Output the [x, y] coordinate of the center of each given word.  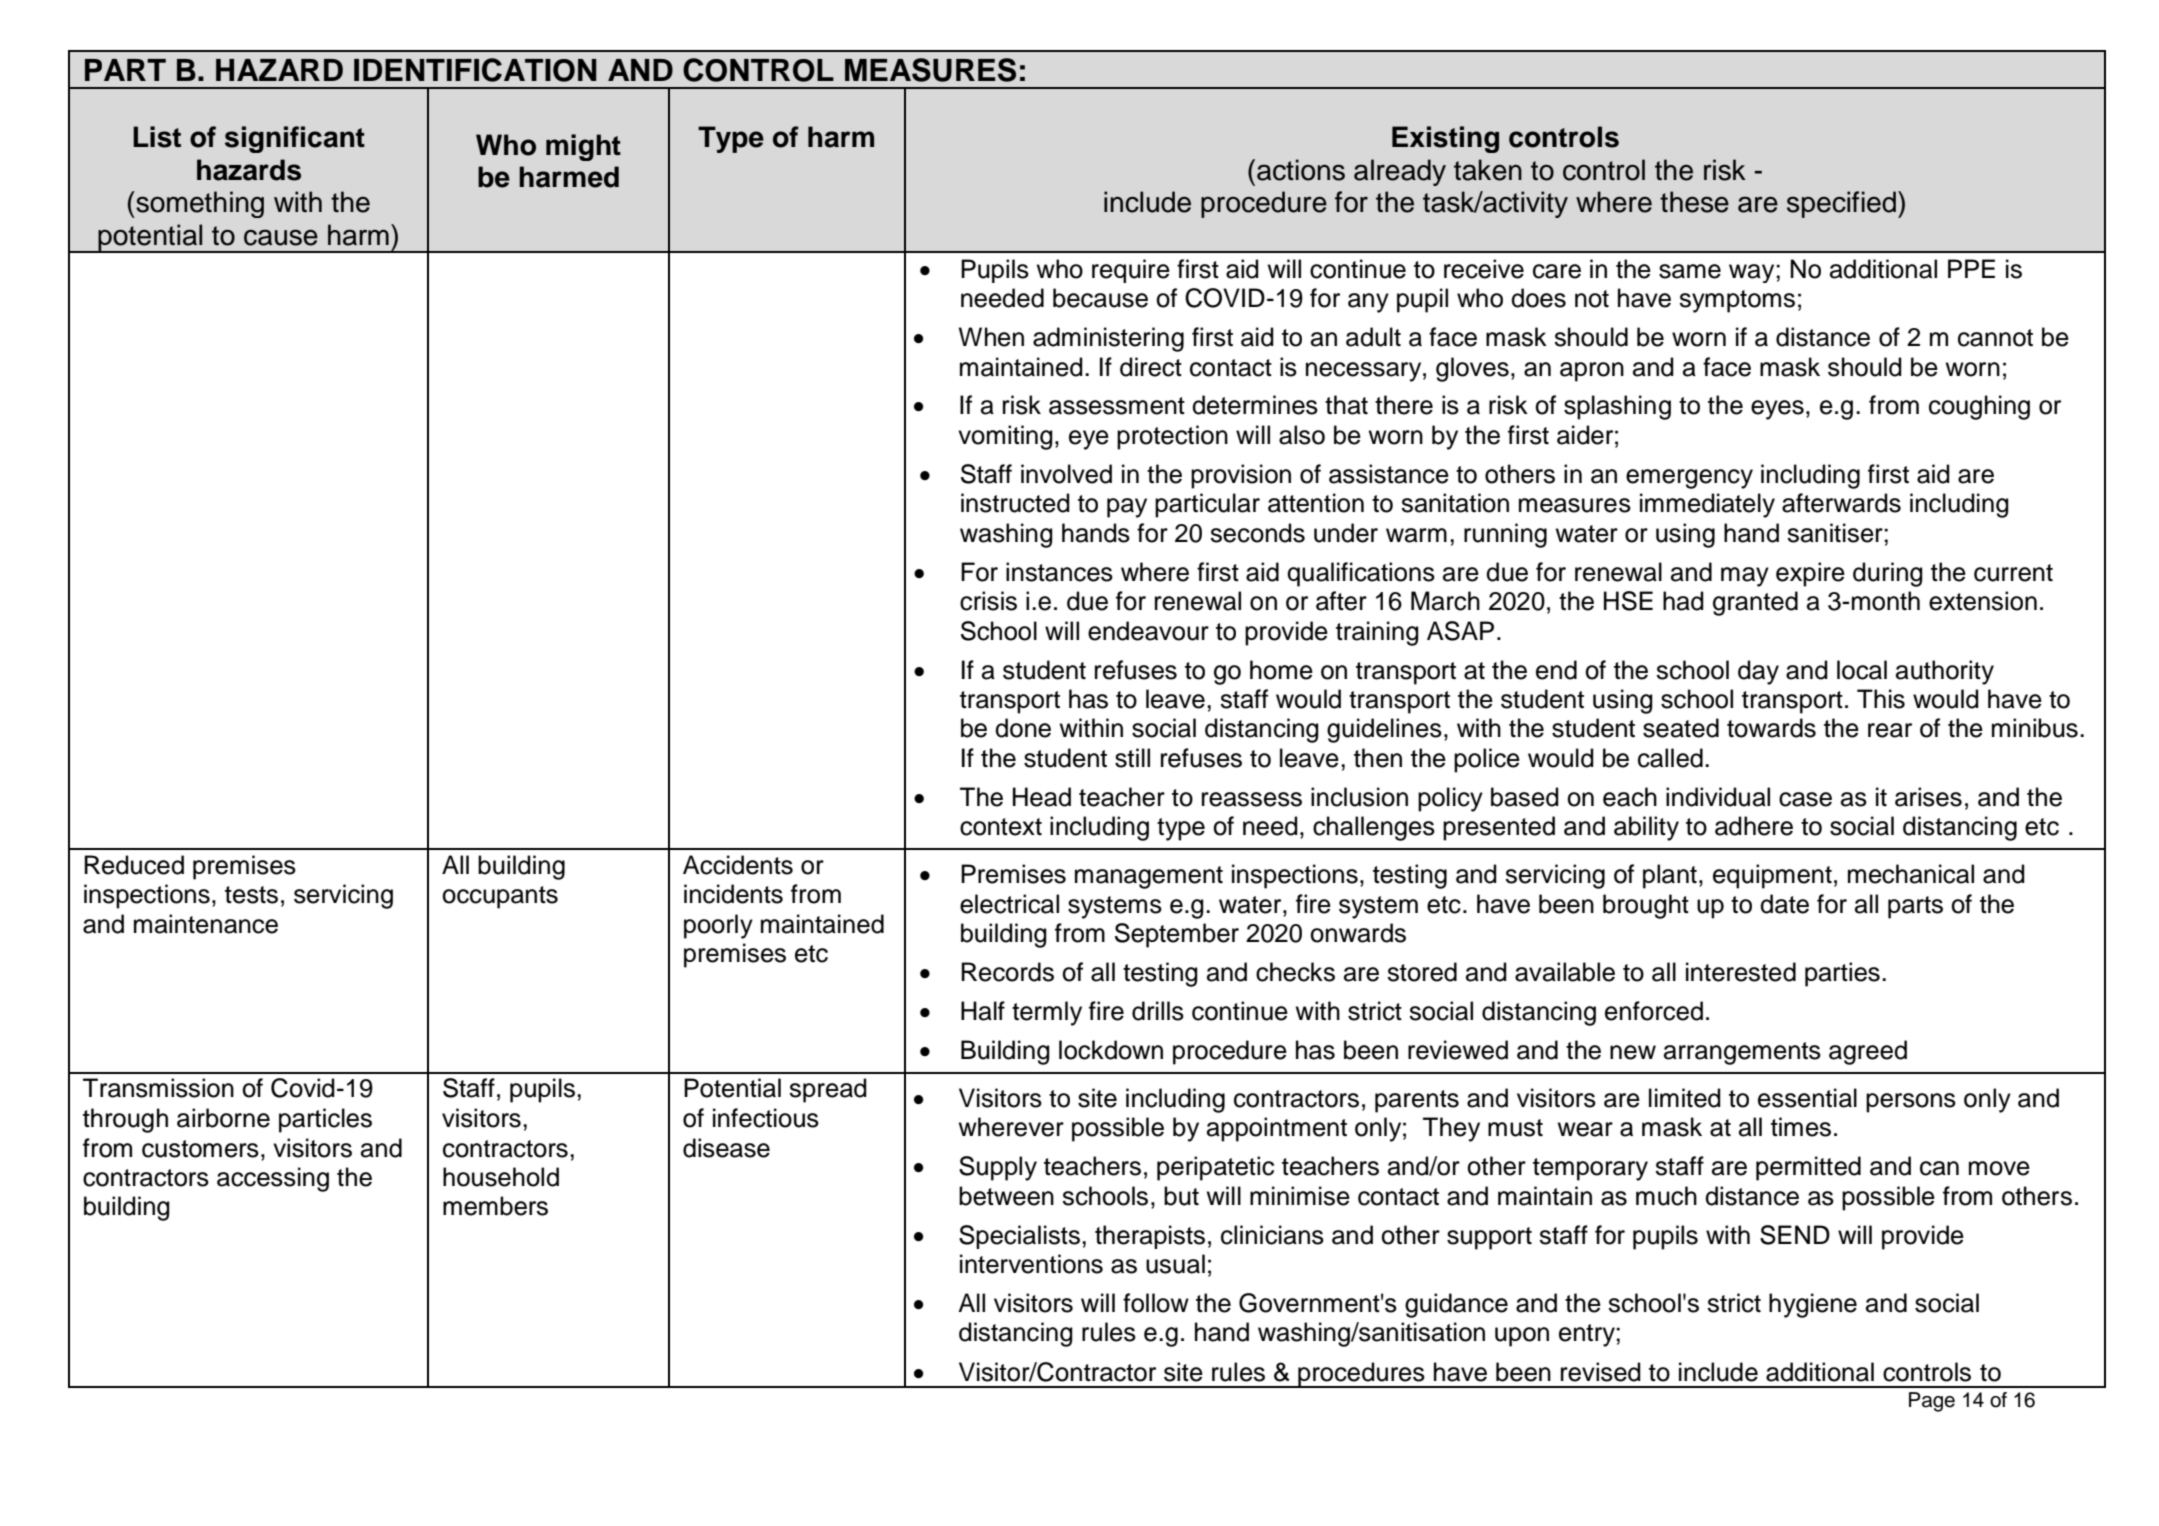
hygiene [1813, 1305]
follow [1156, 1303]
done [1023, 728]
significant [295, 139]
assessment [1117, 406]
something [199, 204]
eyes [1777, 410]
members [495, 1206]
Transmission [158, 1088]
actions [1301, 170]
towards [1771, 728]
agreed [1868, 1052]
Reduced [134, 865]
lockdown [1111, 1050]
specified [1841, 204]
